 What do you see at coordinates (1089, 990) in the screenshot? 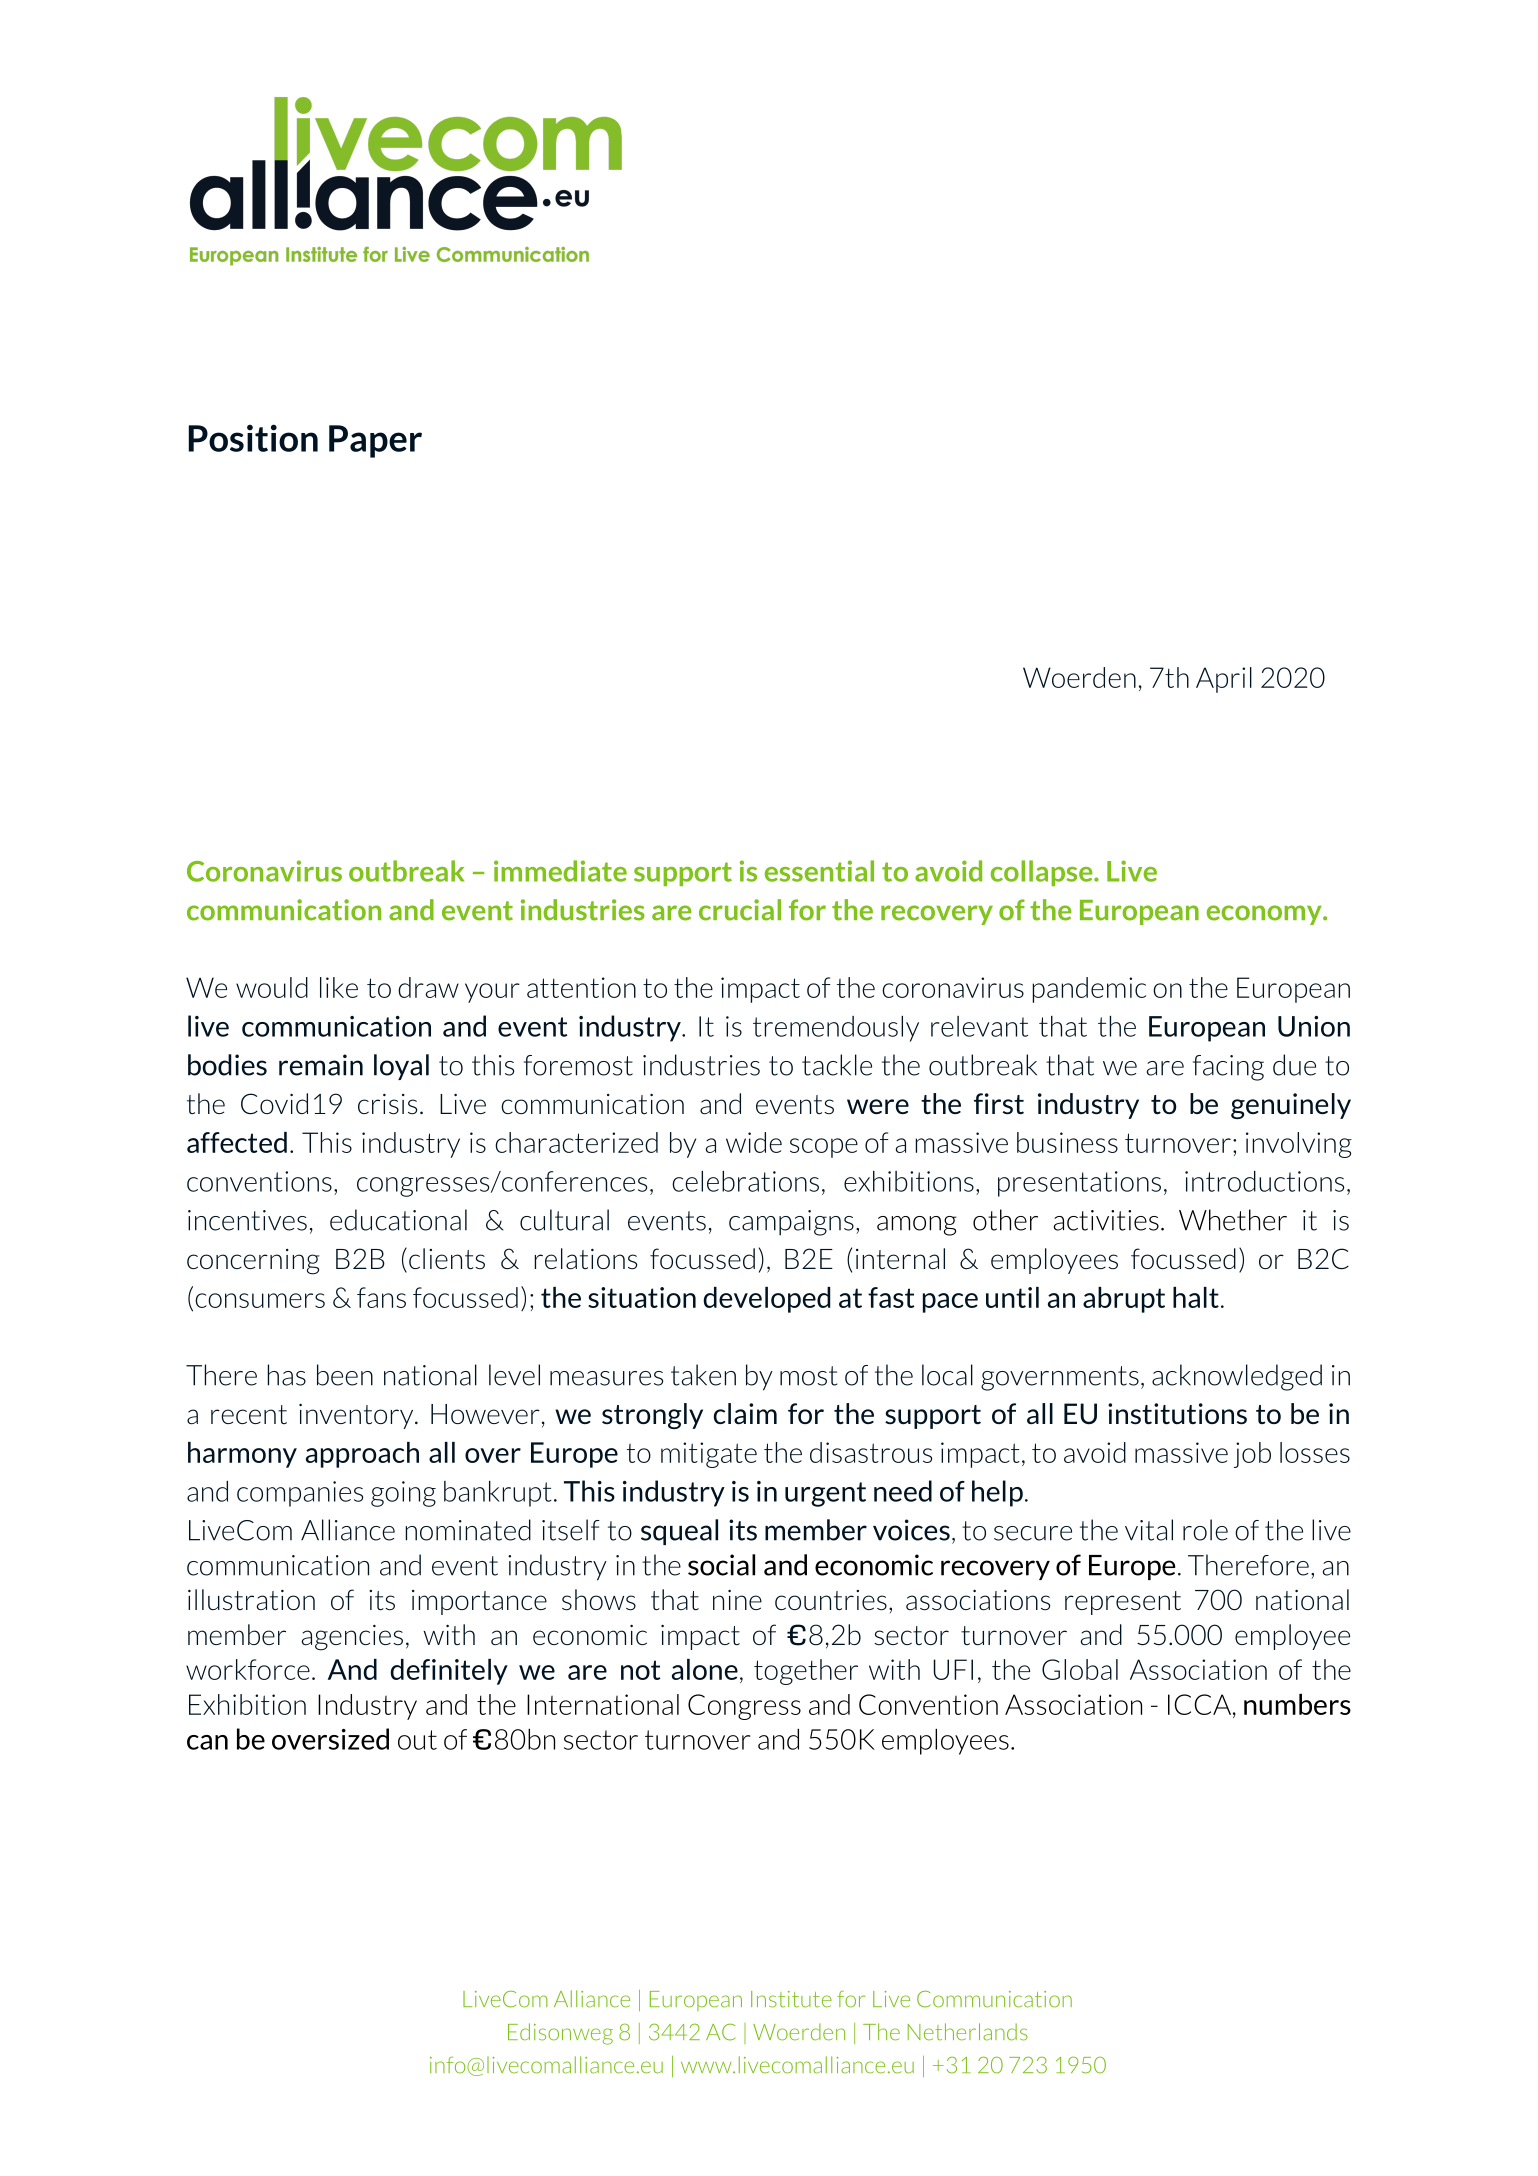
I see `pandemic` at bounding box center [1089, 990].
